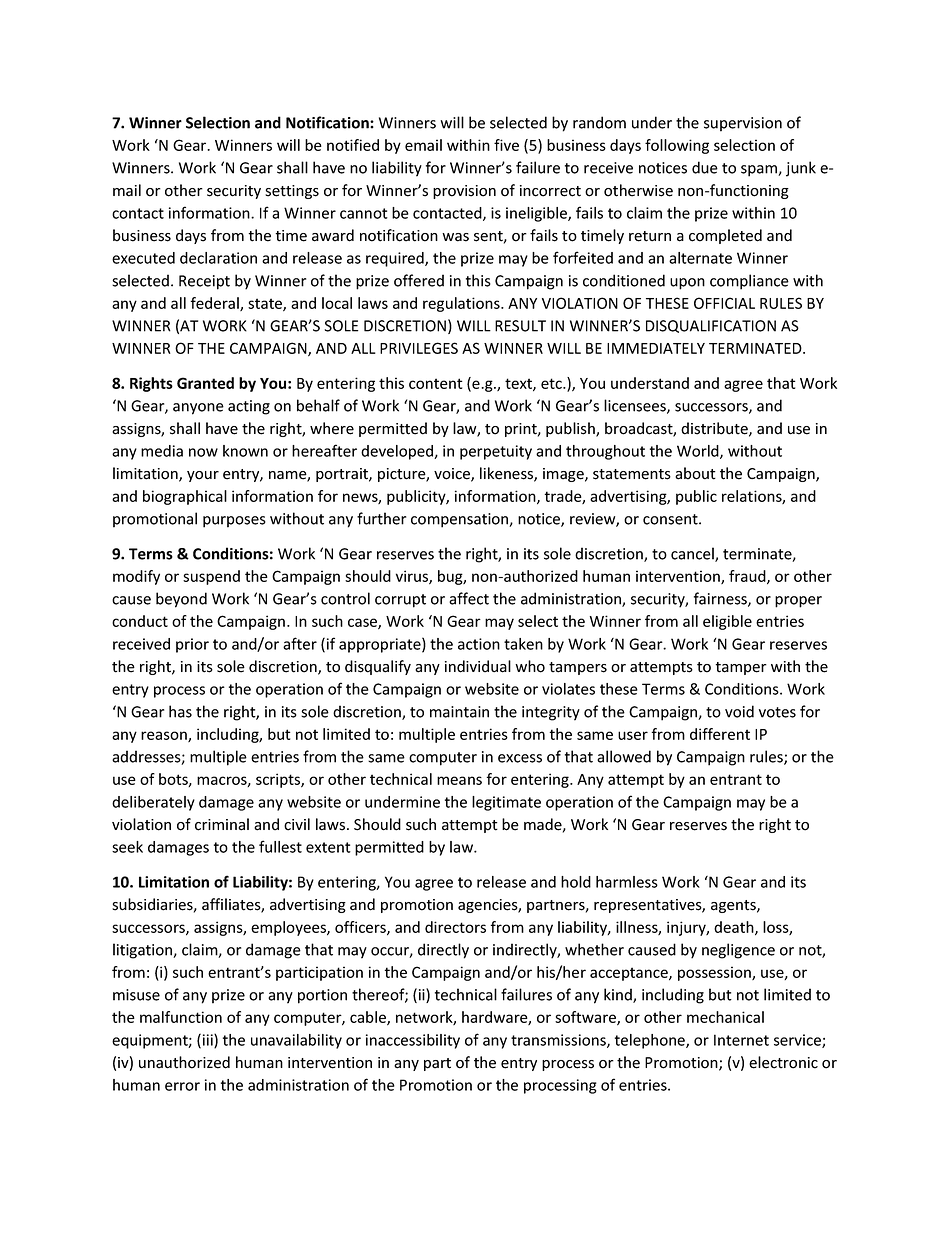 Image resolution: width=952 pixels, height=1233 pixels. I want to click on error, so click(182, 1086).
